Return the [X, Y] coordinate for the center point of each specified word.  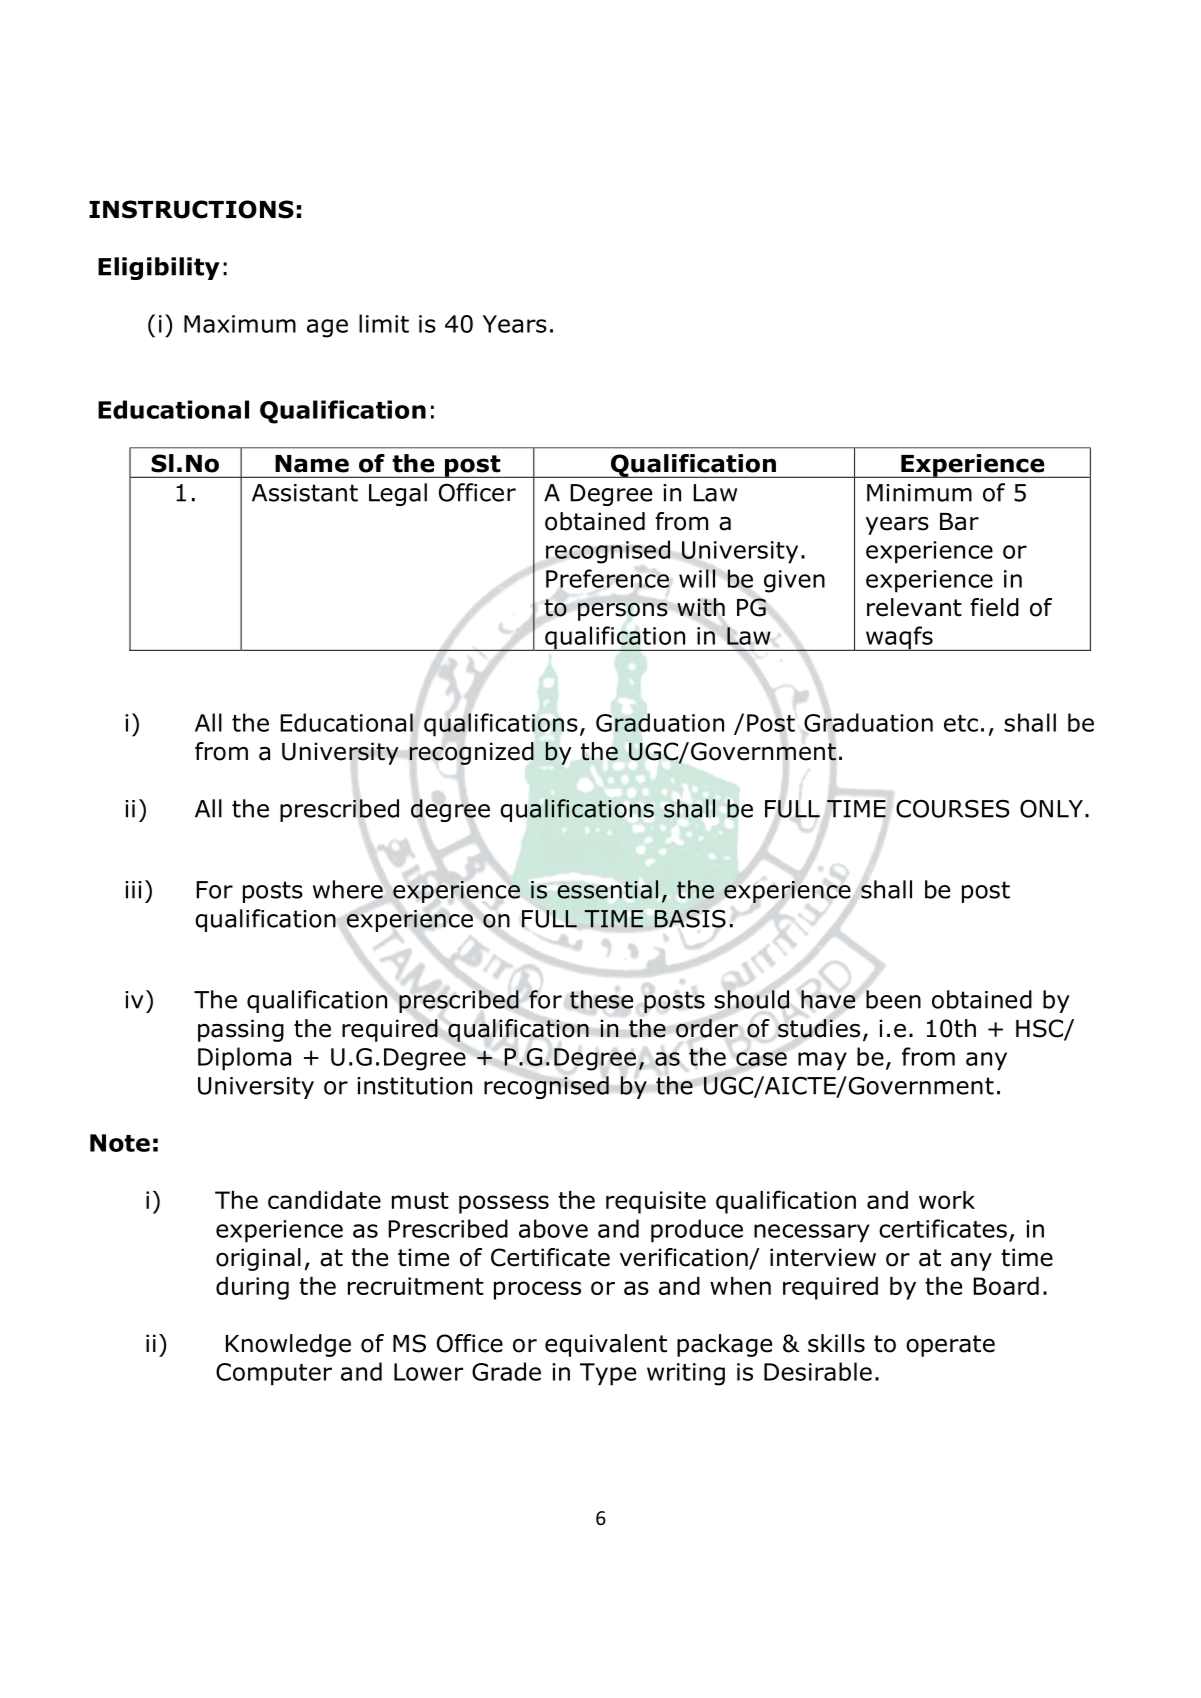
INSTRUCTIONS [191, 209]
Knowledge [288, 1345]
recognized [471, 753]
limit [384, 323]
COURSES [953, 808]
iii [133, 890]
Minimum [919, 493]
